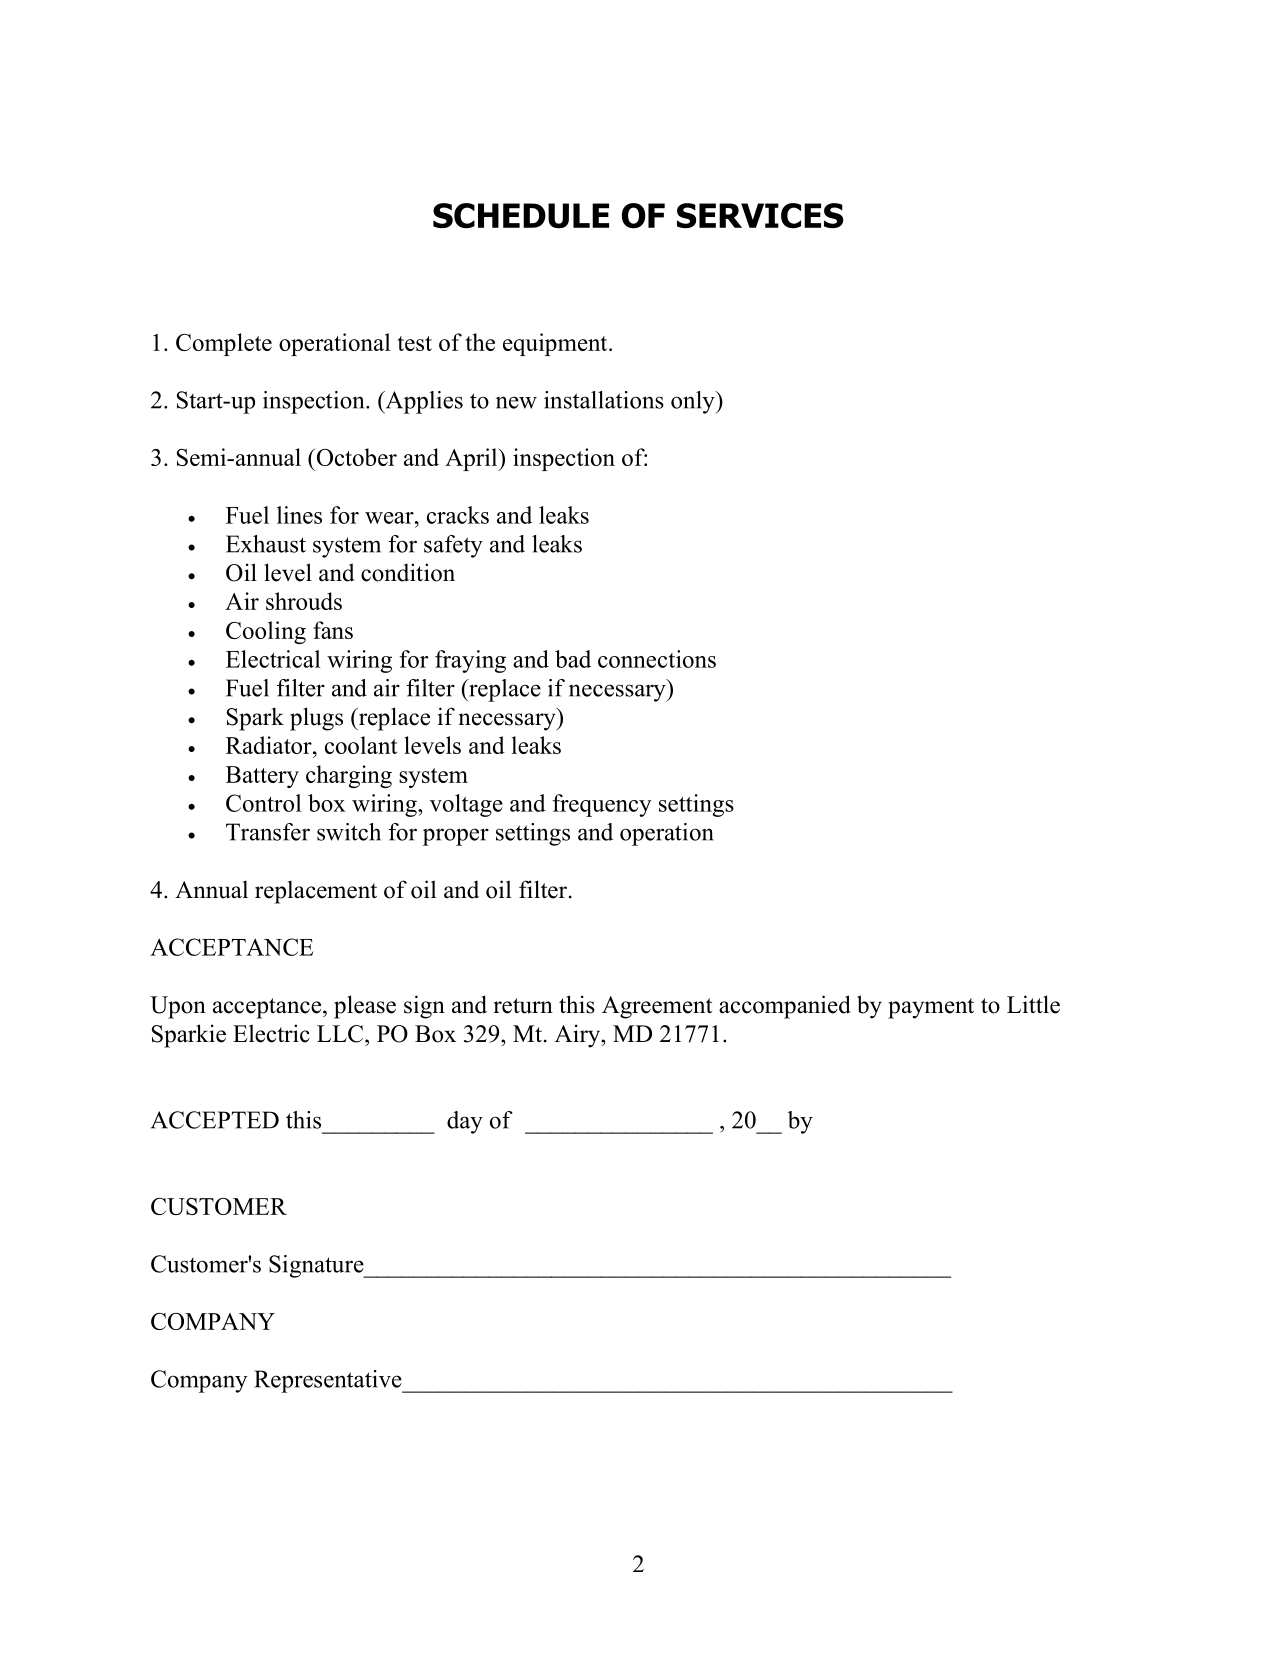 This screenshot has width=1277, height=1653. Describe the element at coordinates (521, 216) in the screenshot. I see `SCHEDULE` at that location.
